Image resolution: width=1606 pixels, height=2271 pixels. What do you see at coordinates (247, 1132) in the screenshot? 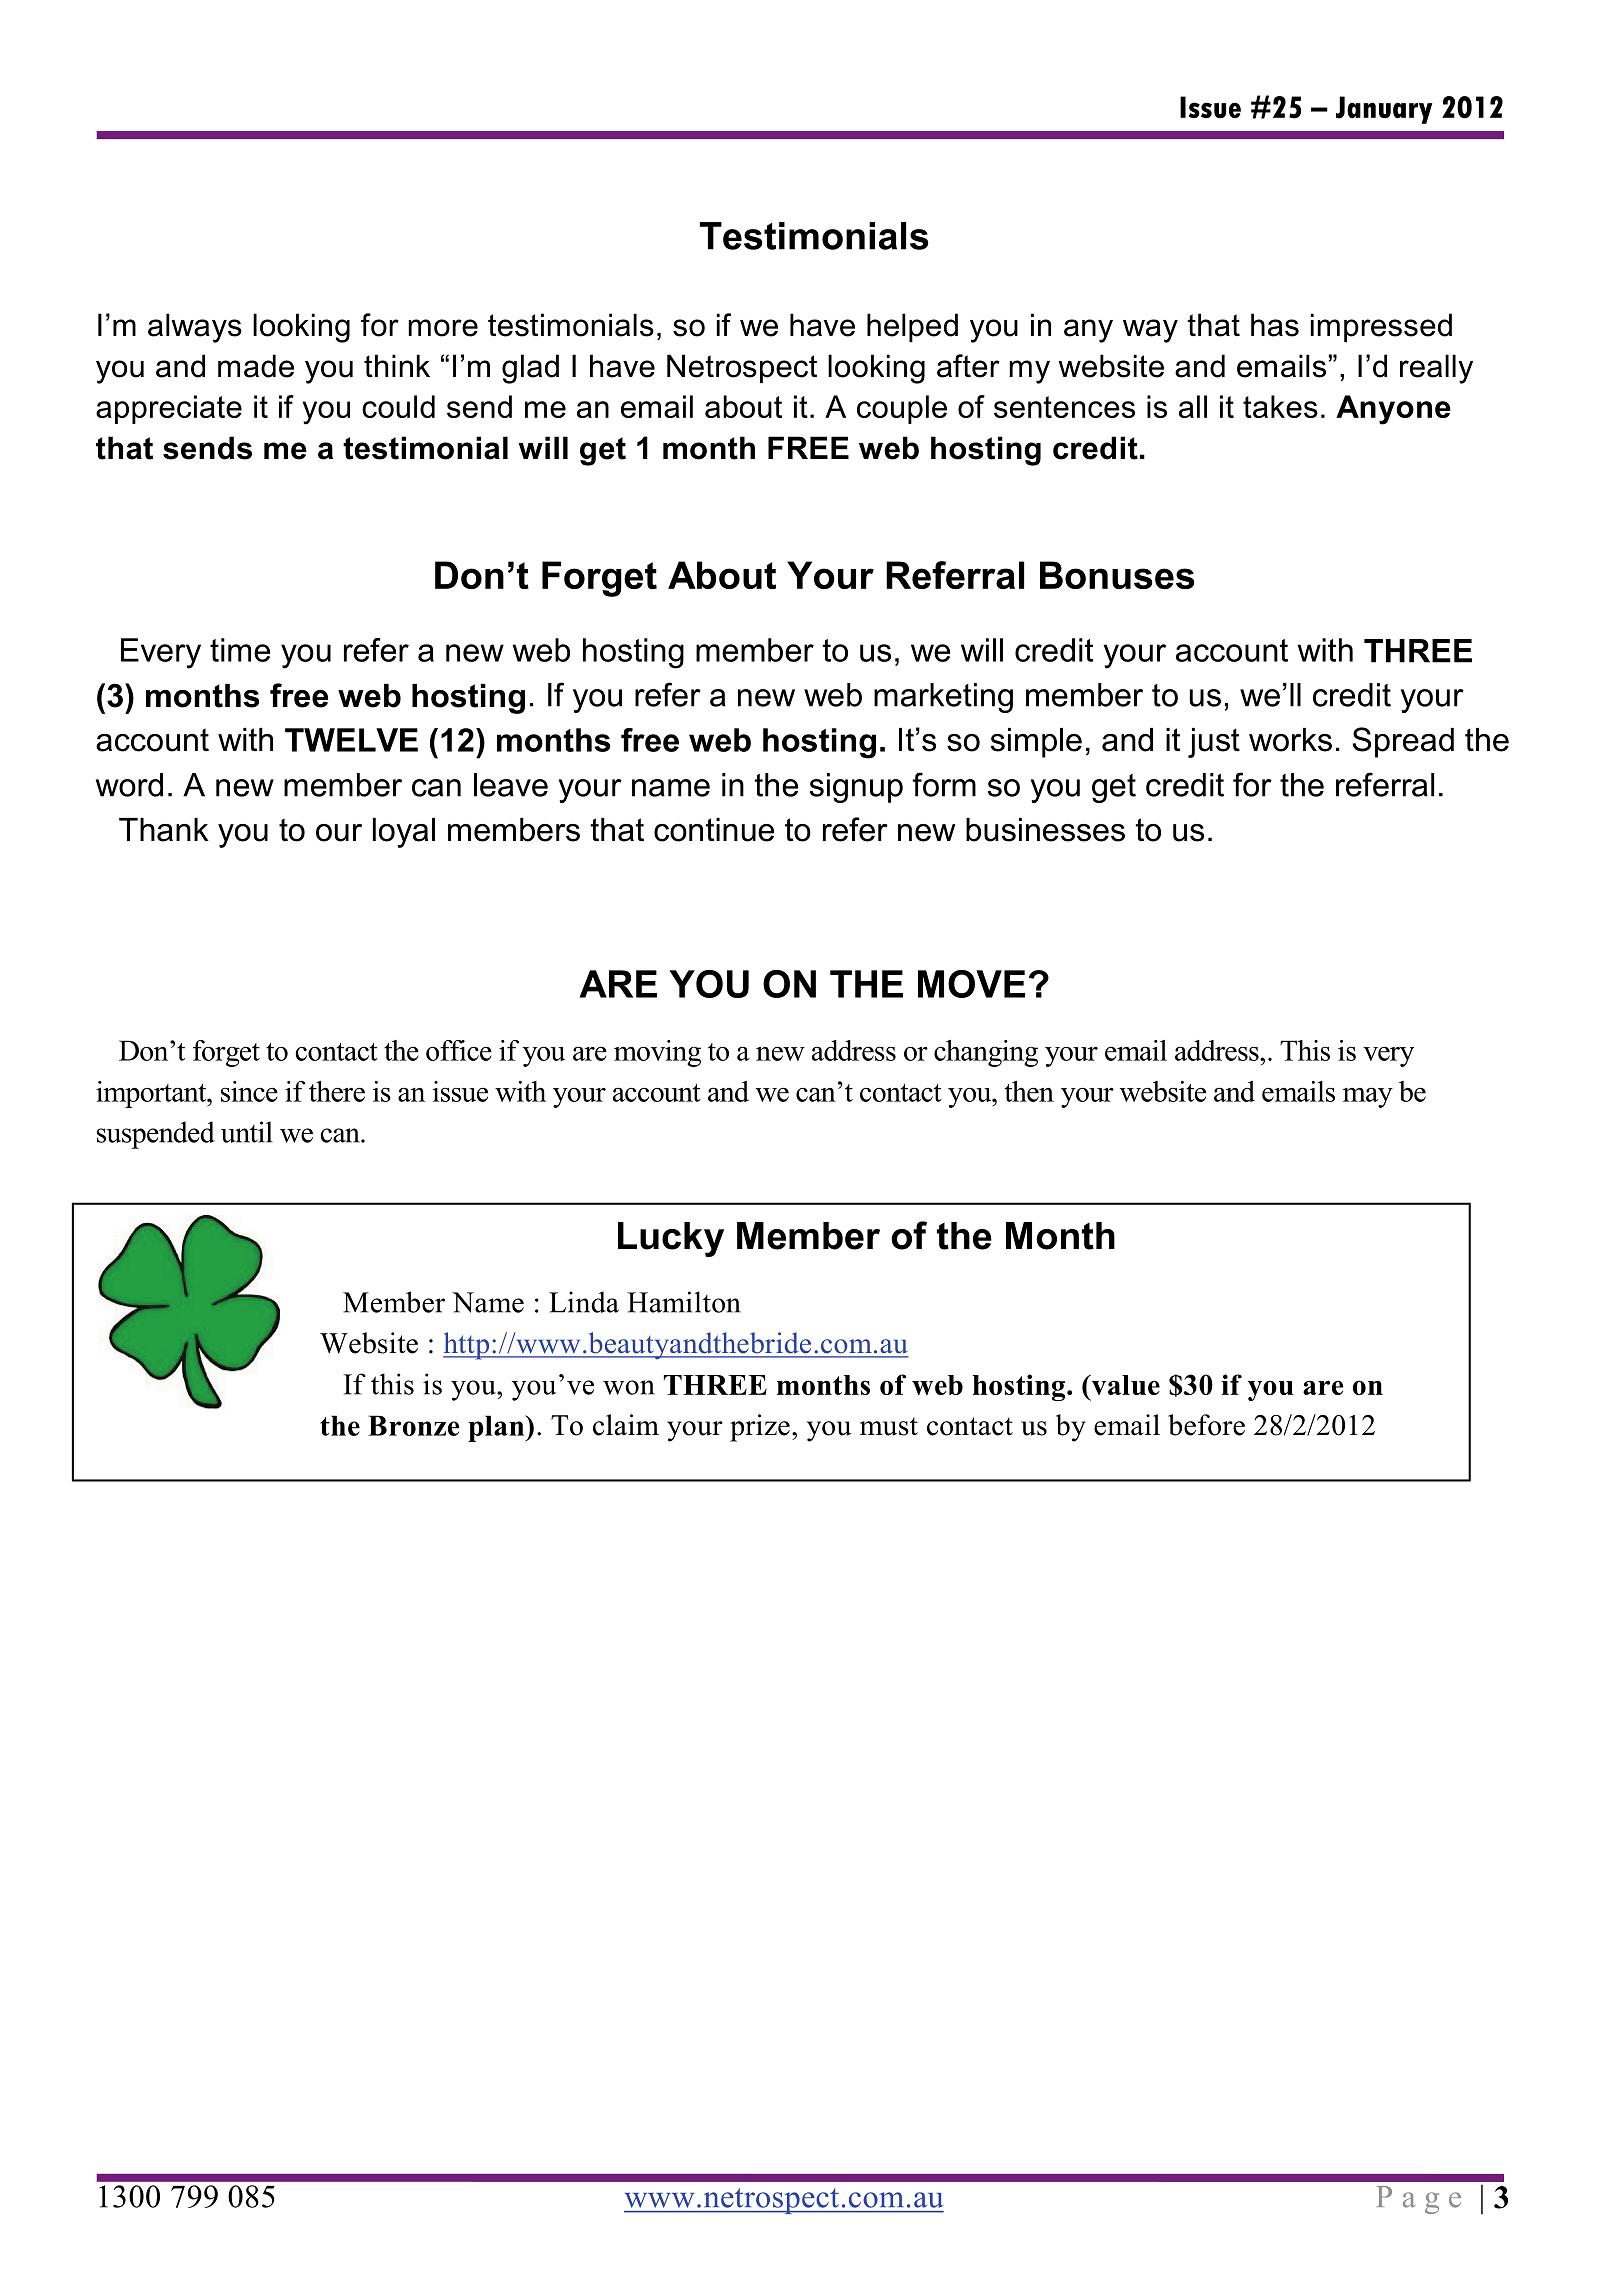
I see `until` at bounding box center [247, 1132].
